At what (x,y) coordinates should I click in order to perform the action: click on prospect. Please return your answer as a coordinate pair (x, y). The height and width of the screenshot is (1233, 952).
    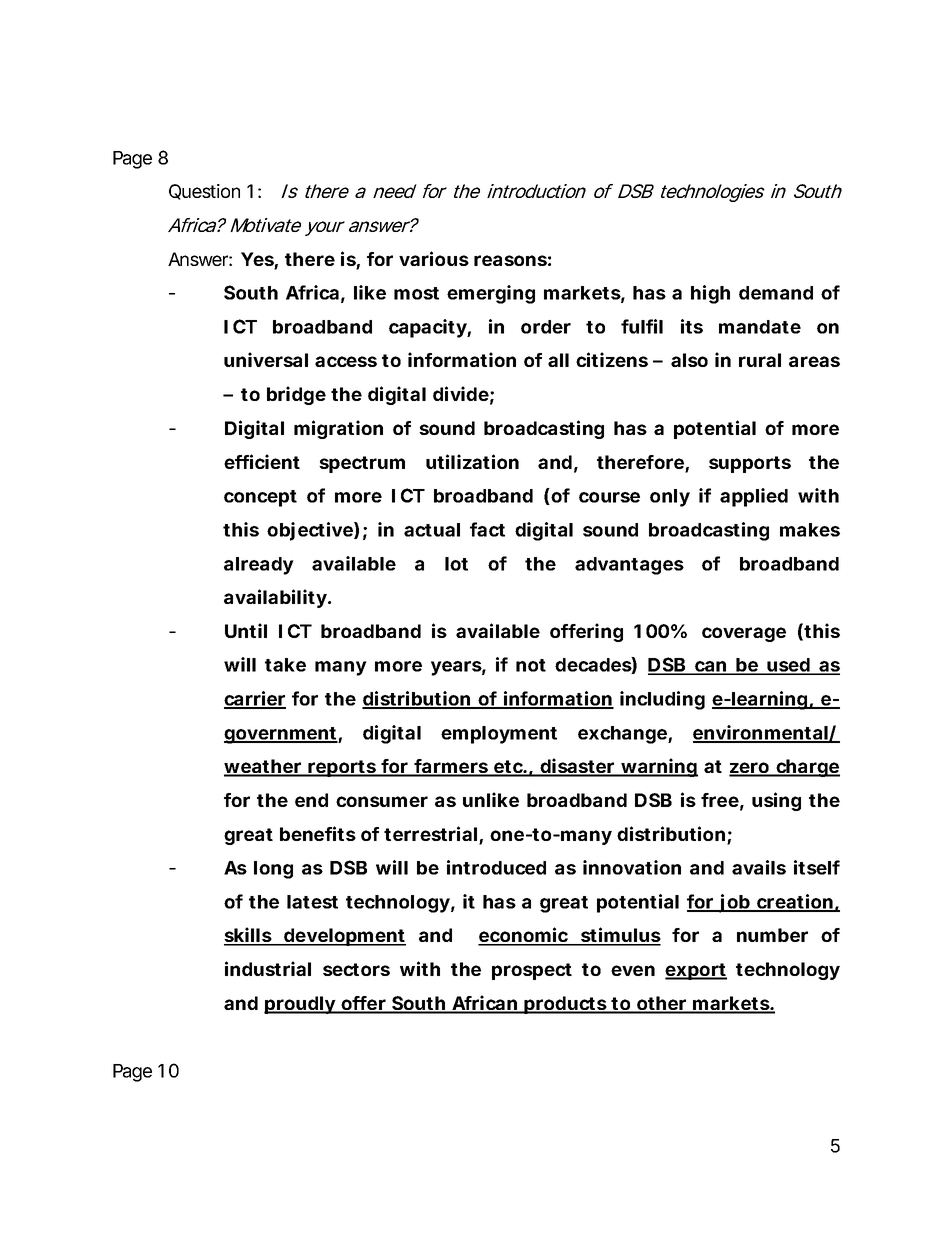
    Looking at the image, I should click on (532, 971).
